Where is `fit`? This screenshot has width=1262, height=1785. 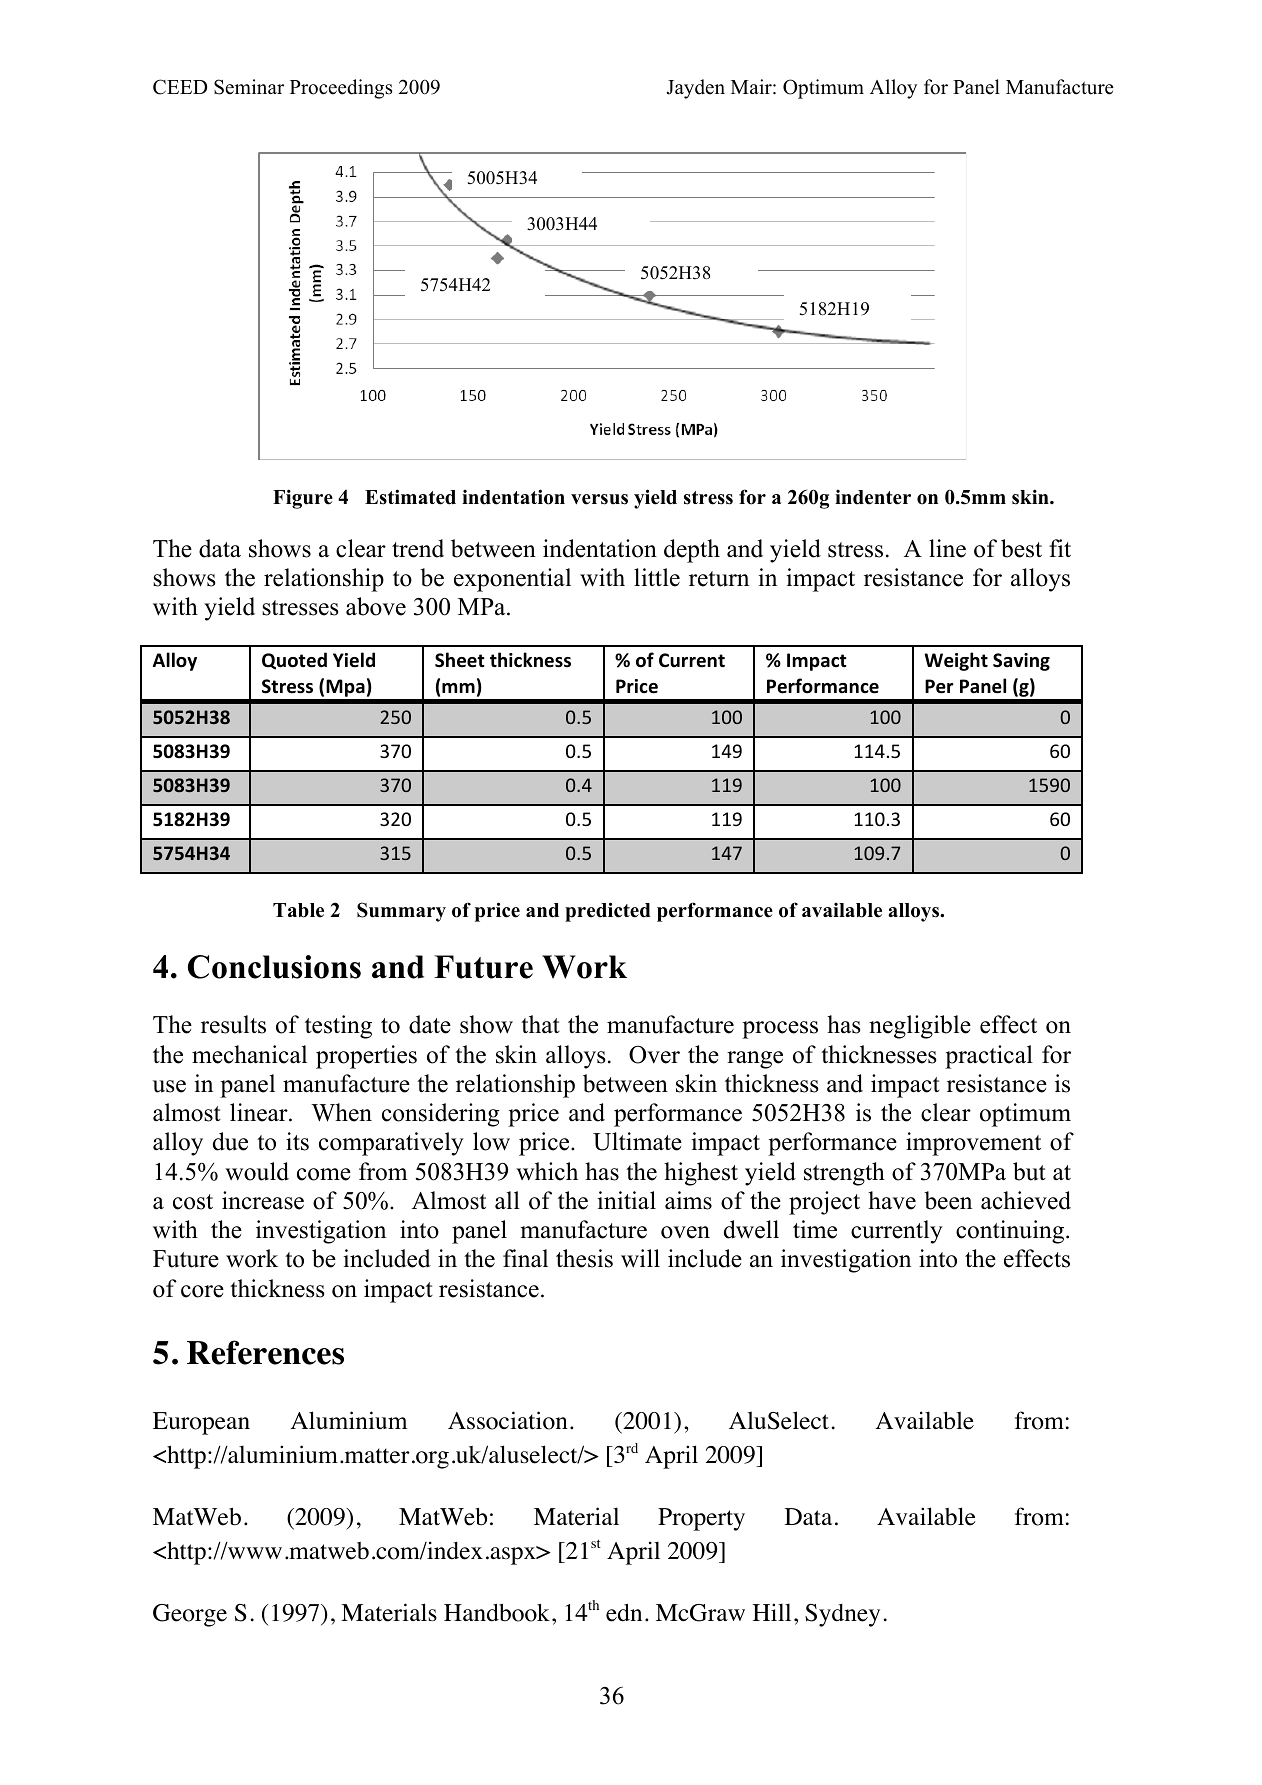
fit is located at coordinates (1060, 548).
